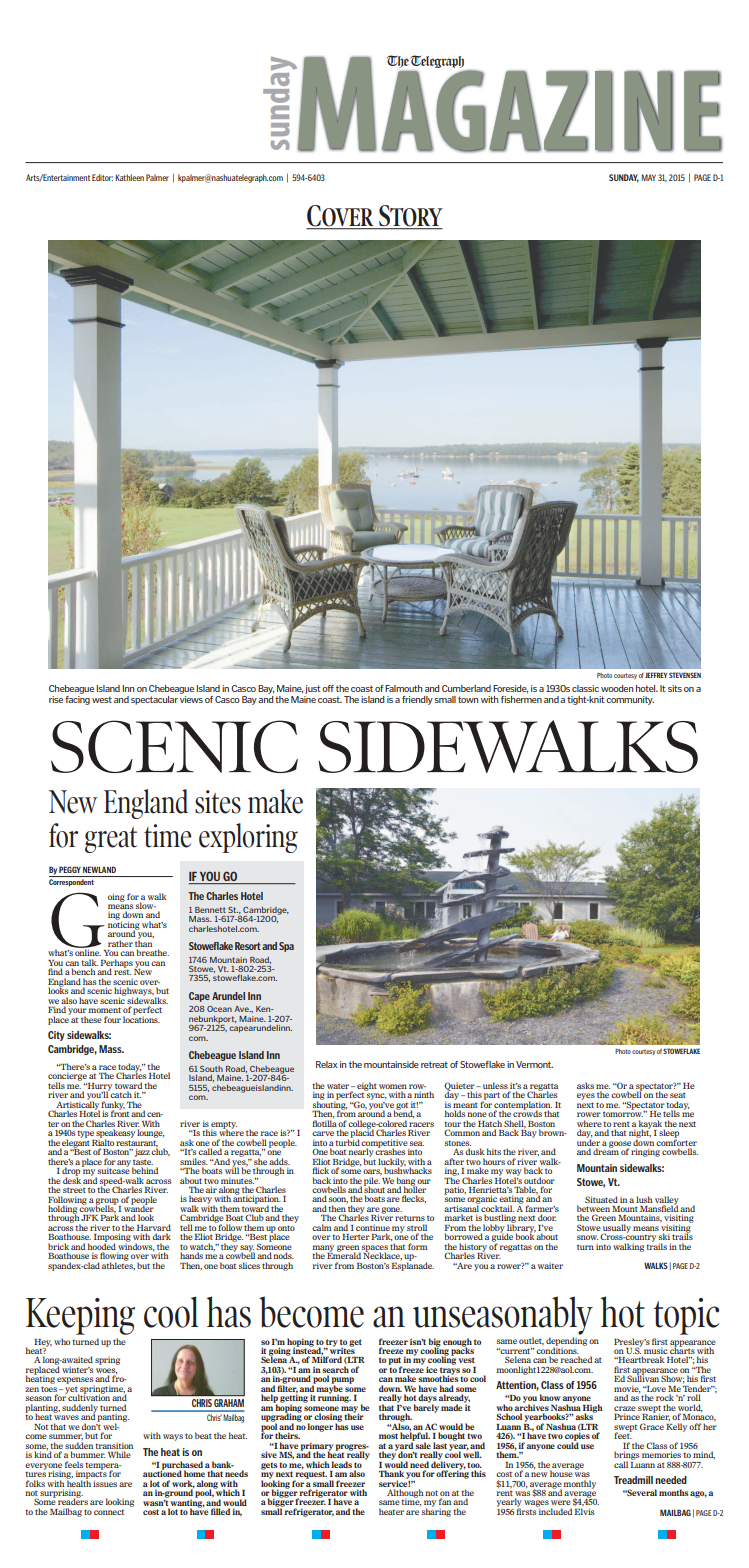 Image resolution: width=749 pixels, height=1568 pixels. Describe the element at coordinates (111, 840) in the screenshot. I see `great` at that location.
